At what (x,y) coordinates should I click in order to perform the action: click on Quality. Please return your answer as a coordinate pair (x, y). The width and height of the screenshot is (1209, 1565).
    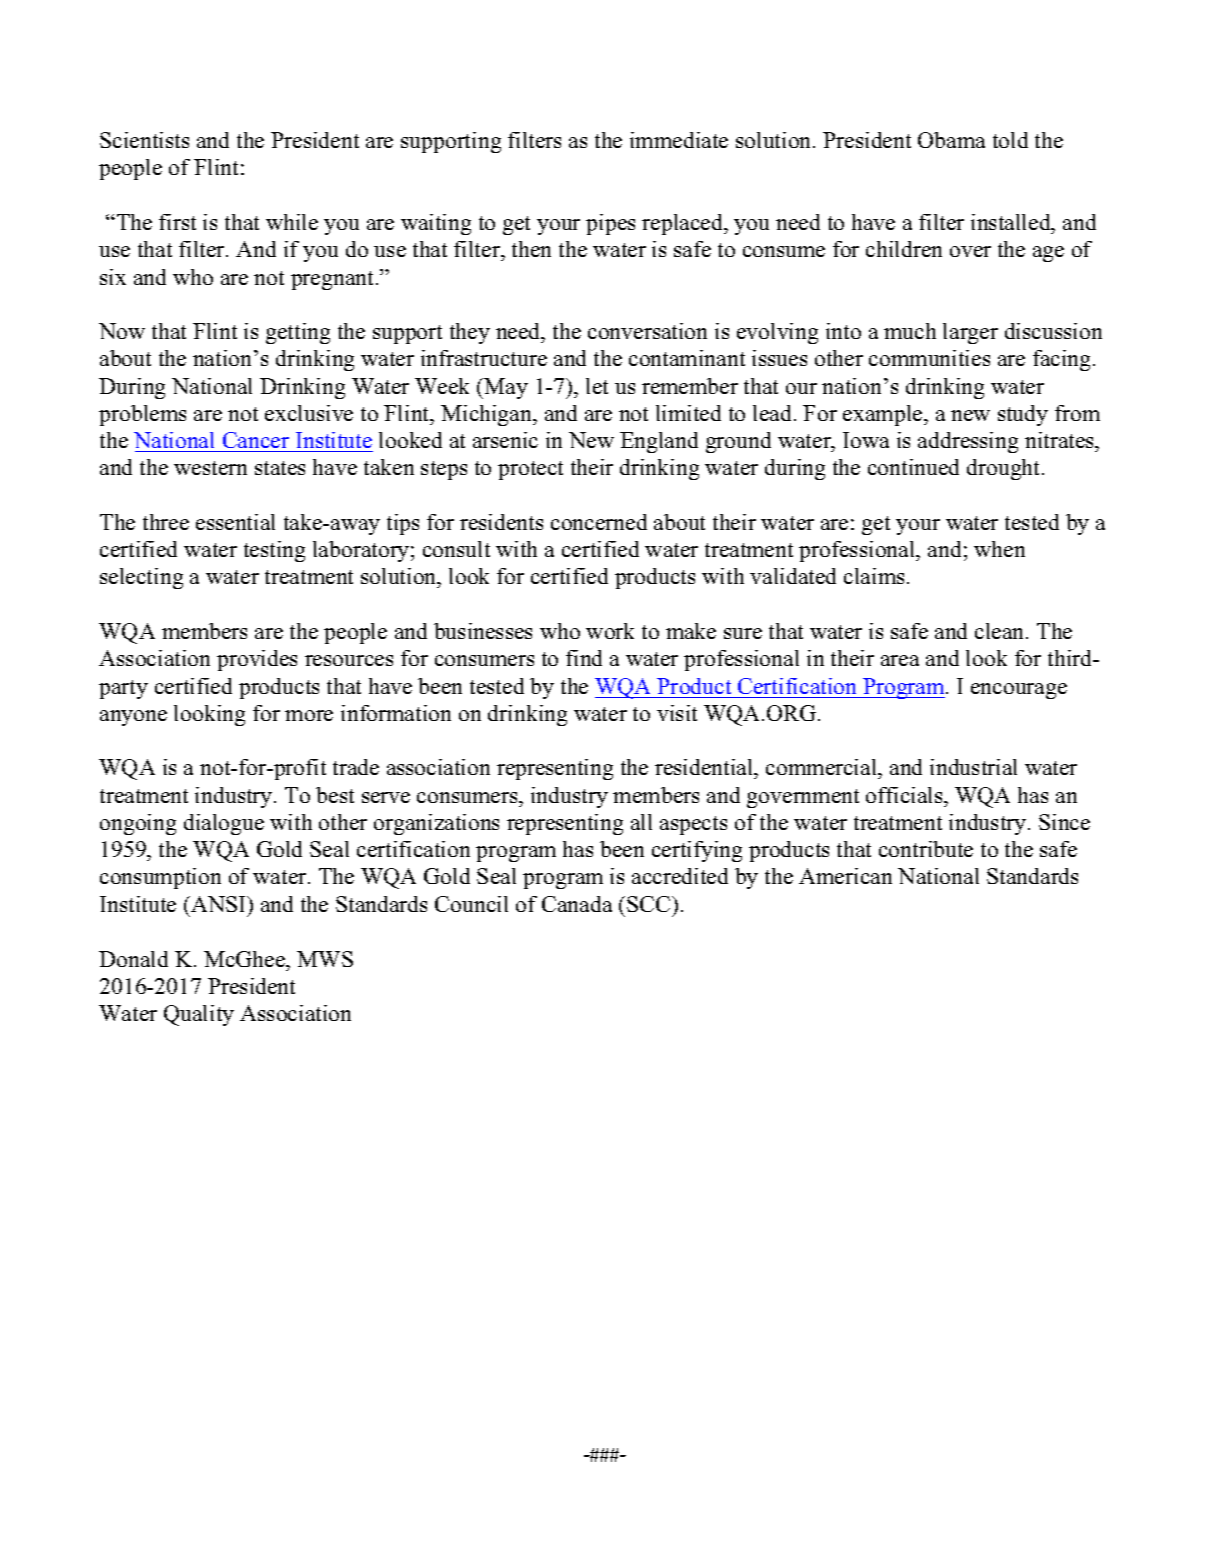
    Looking at the image, I should click on (199, 1015).
